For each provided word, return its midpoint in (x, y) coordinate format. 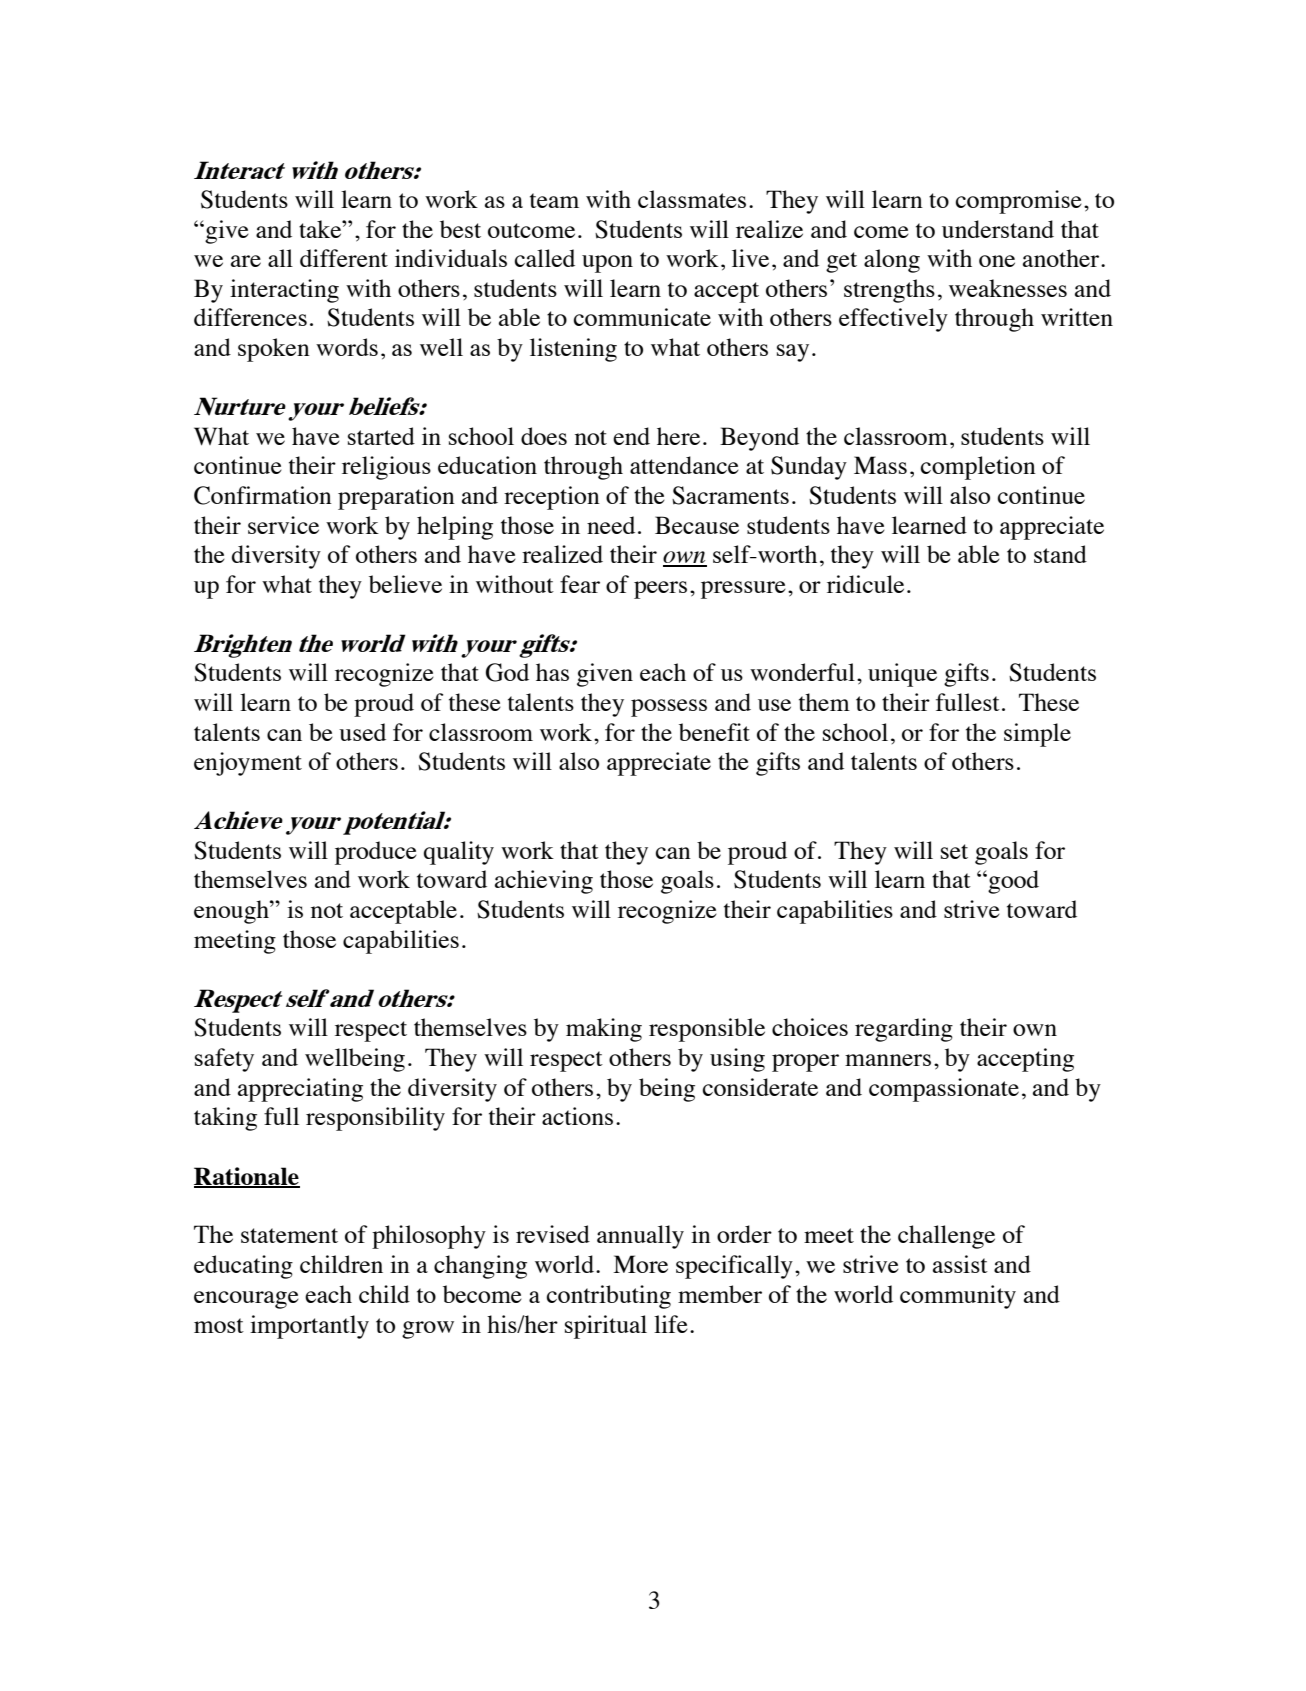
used (362, 732)
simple (1037, 735)
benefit (714, 732)
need (611, 525)
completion (978, 468)
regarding (904, 1030)
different (344, 258)
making (604, 1030)
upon (607, 264)
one (997, 261)
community (958, 1297)
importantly (309, 1327)
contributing (609, 1297)
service (283, 525)
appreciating (300, 1090)
